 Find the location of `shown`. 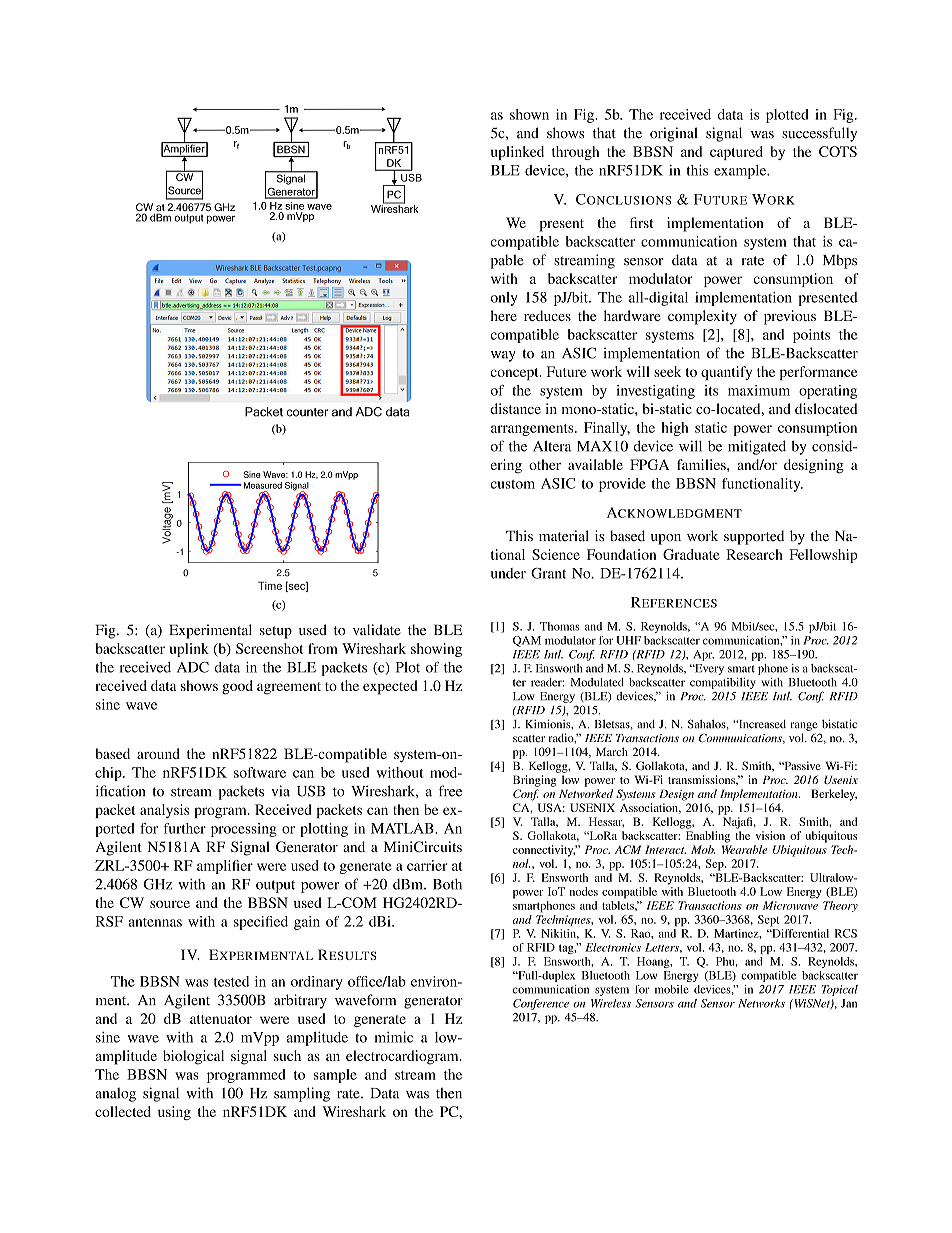

shown is located at coordinates (529, 114).
